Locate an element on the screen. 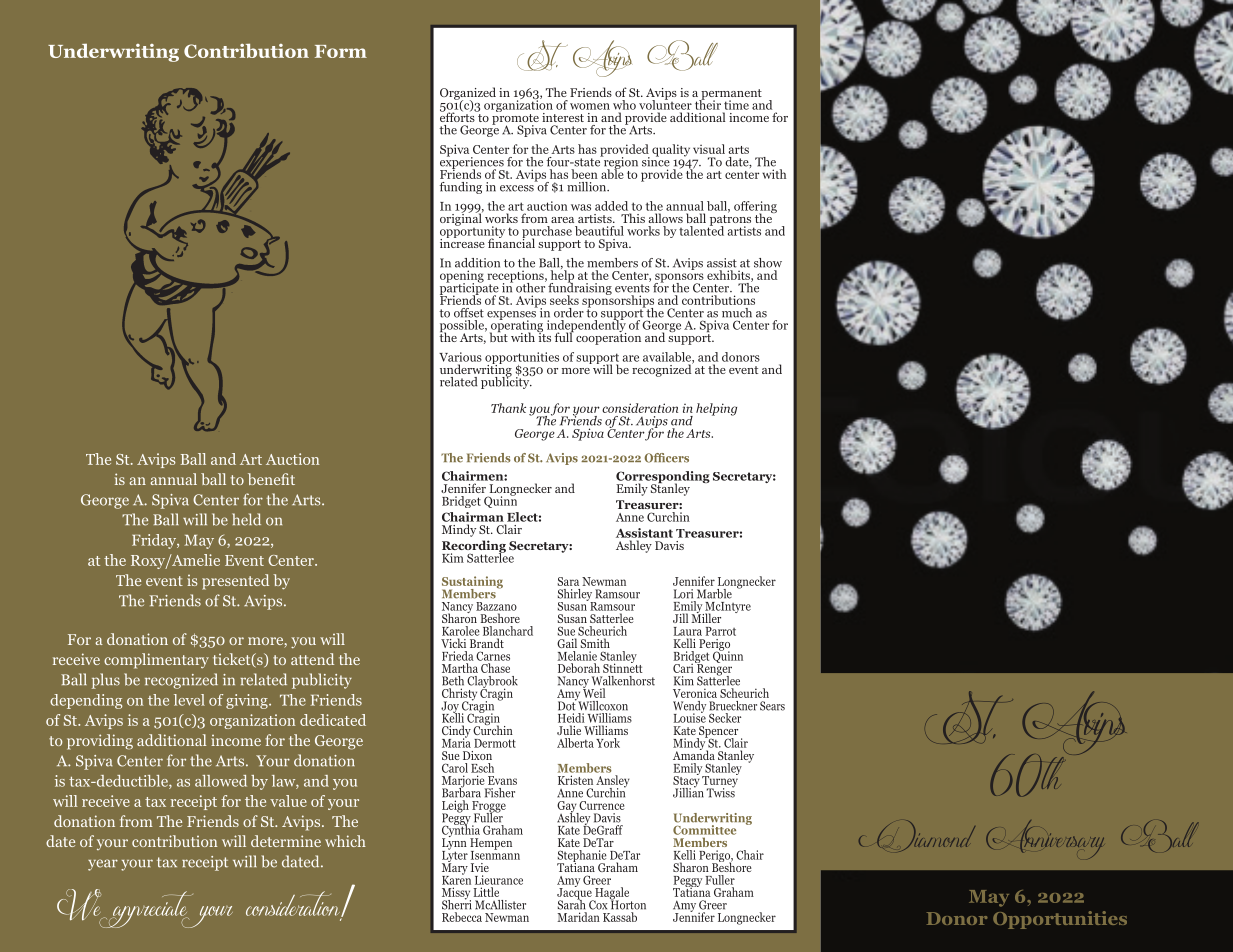 Image resolution: width=1233 pixels, height=952 pixels. permanent is located at coordinates (730, 95).
